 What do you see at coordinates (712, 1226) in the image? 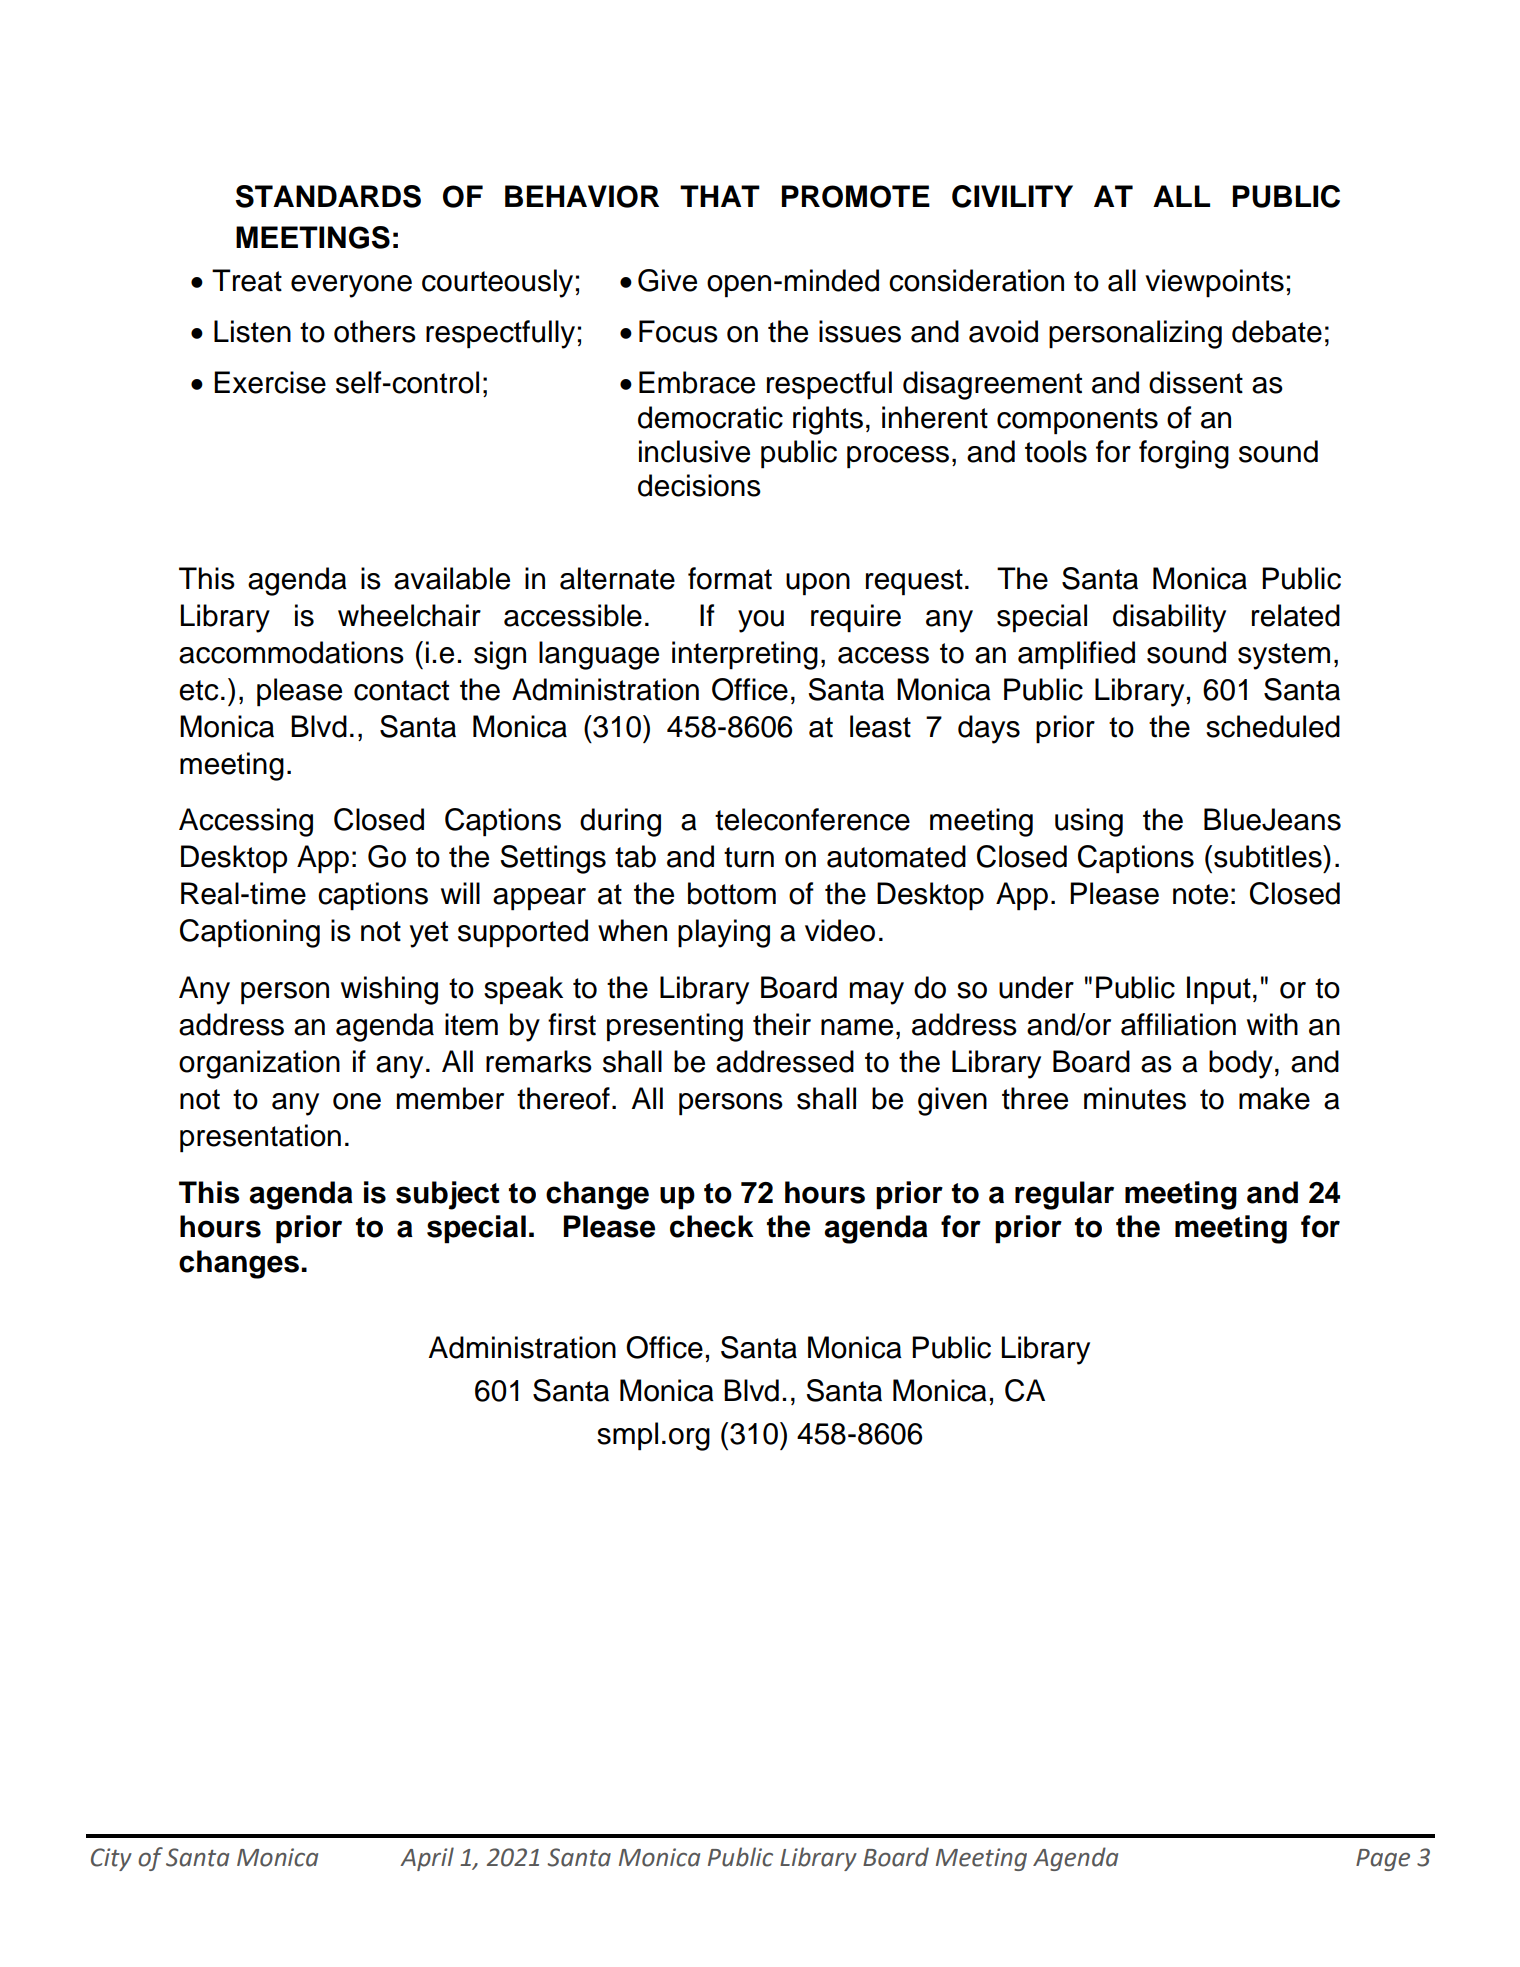
I see `check` at bounding box center [712, 1226].
